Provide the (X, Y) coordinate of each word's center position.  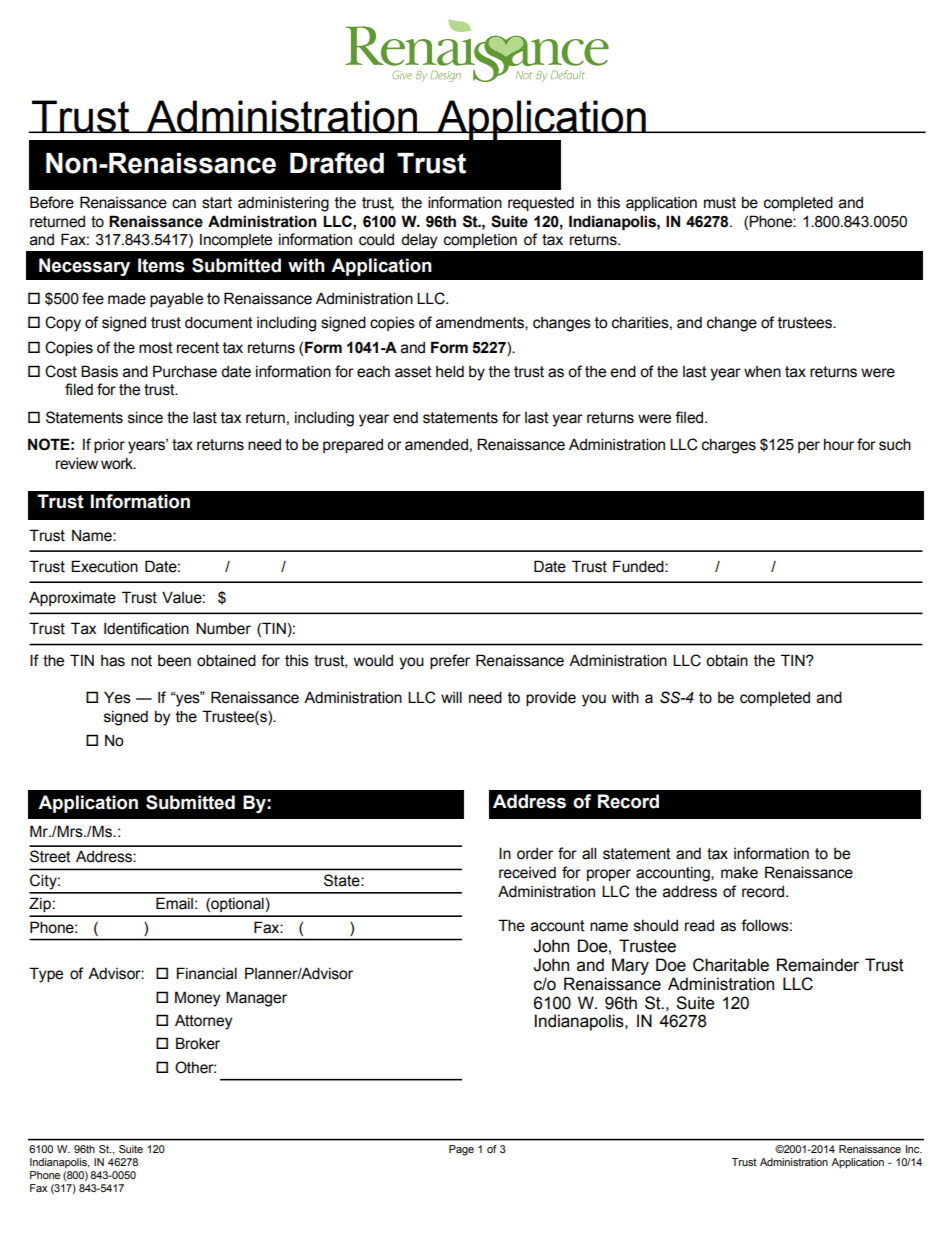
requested (541, 204)
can (184, 204)
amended (436, 445)
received (527, 873)
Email (174, 903)
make (739, 873)
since (145, 418)
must (720, 203)
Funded (639, 566)
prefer (450, 661)
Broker (198, 1043)
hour (839, 445)
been (174, 661)
